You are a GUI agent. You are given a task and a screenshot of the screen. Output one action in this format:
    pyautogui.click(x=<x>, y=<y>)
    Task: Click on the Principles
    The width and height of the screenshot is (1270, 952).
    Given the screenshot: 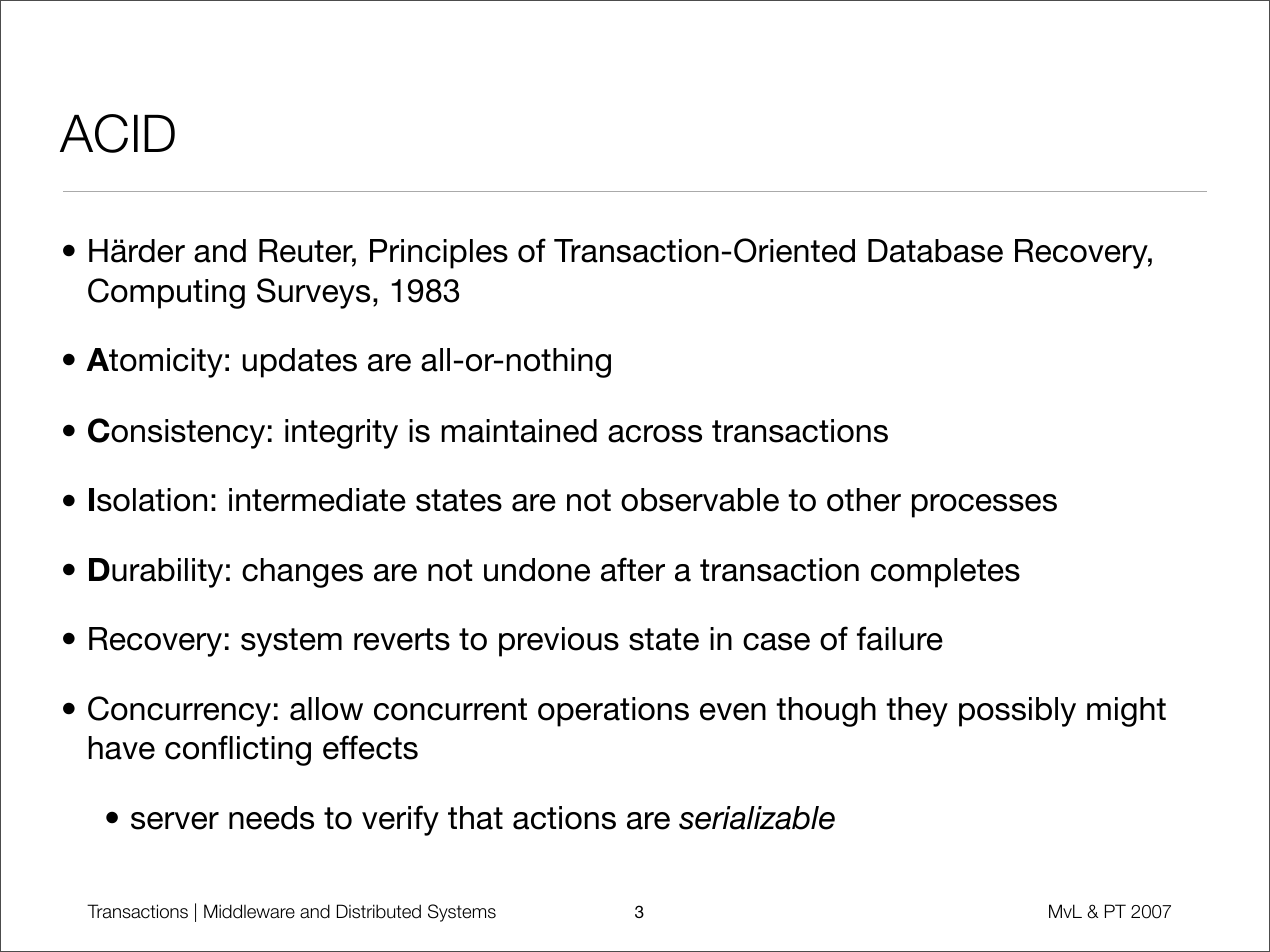 What is the action you would take?
    pyautogui.click(x=439, y=254)
